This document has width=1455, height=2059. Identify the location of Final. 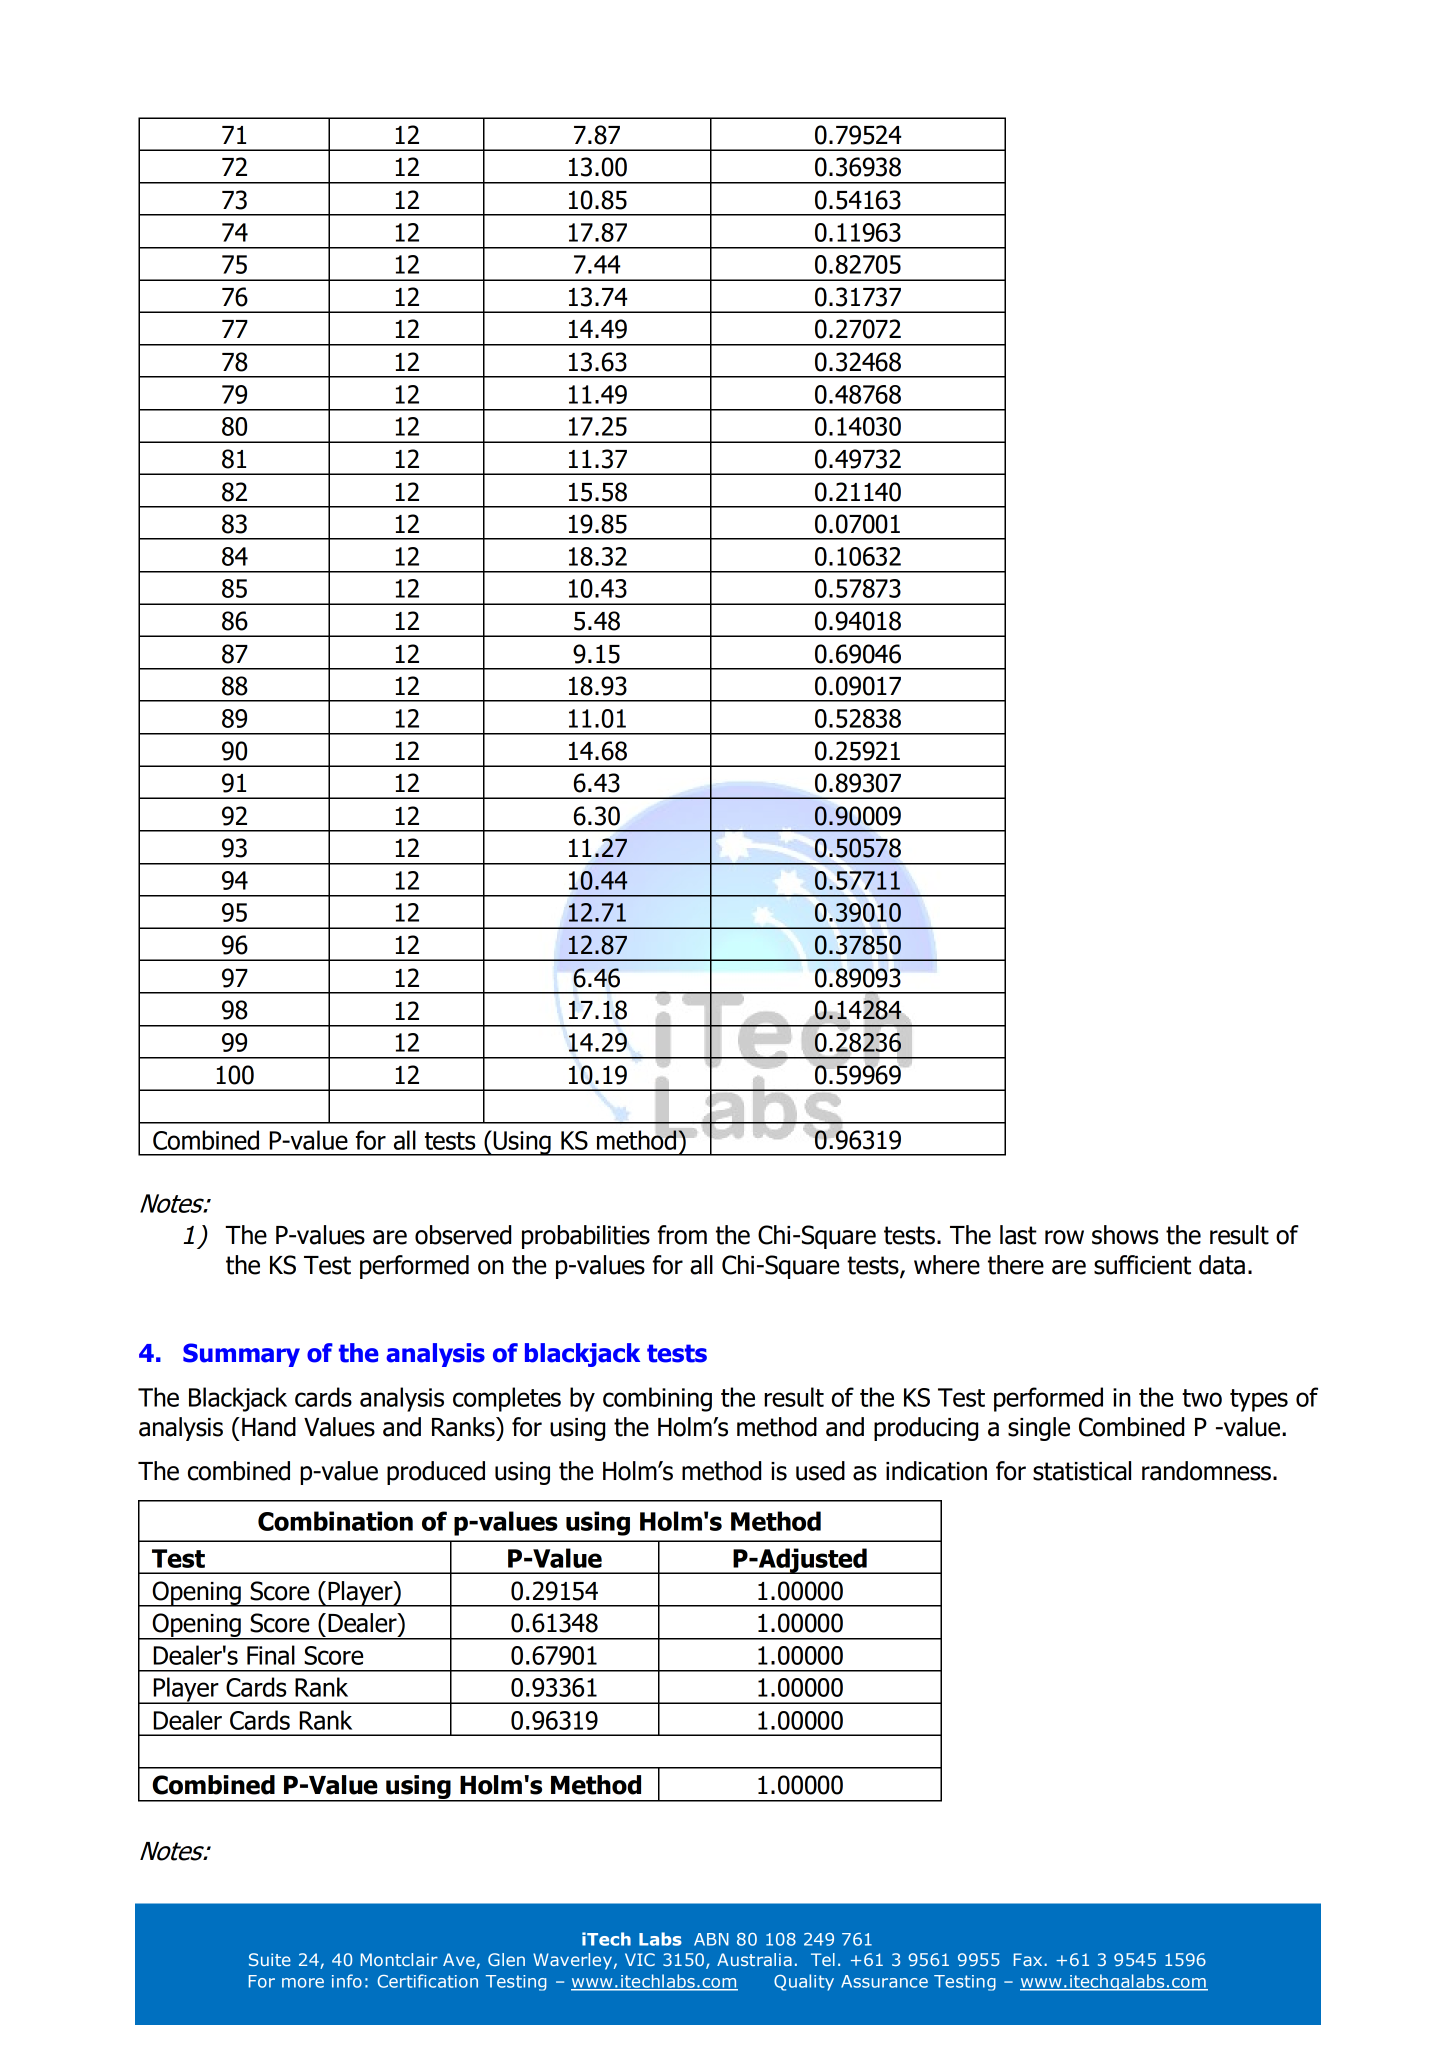
(271, 1655).
